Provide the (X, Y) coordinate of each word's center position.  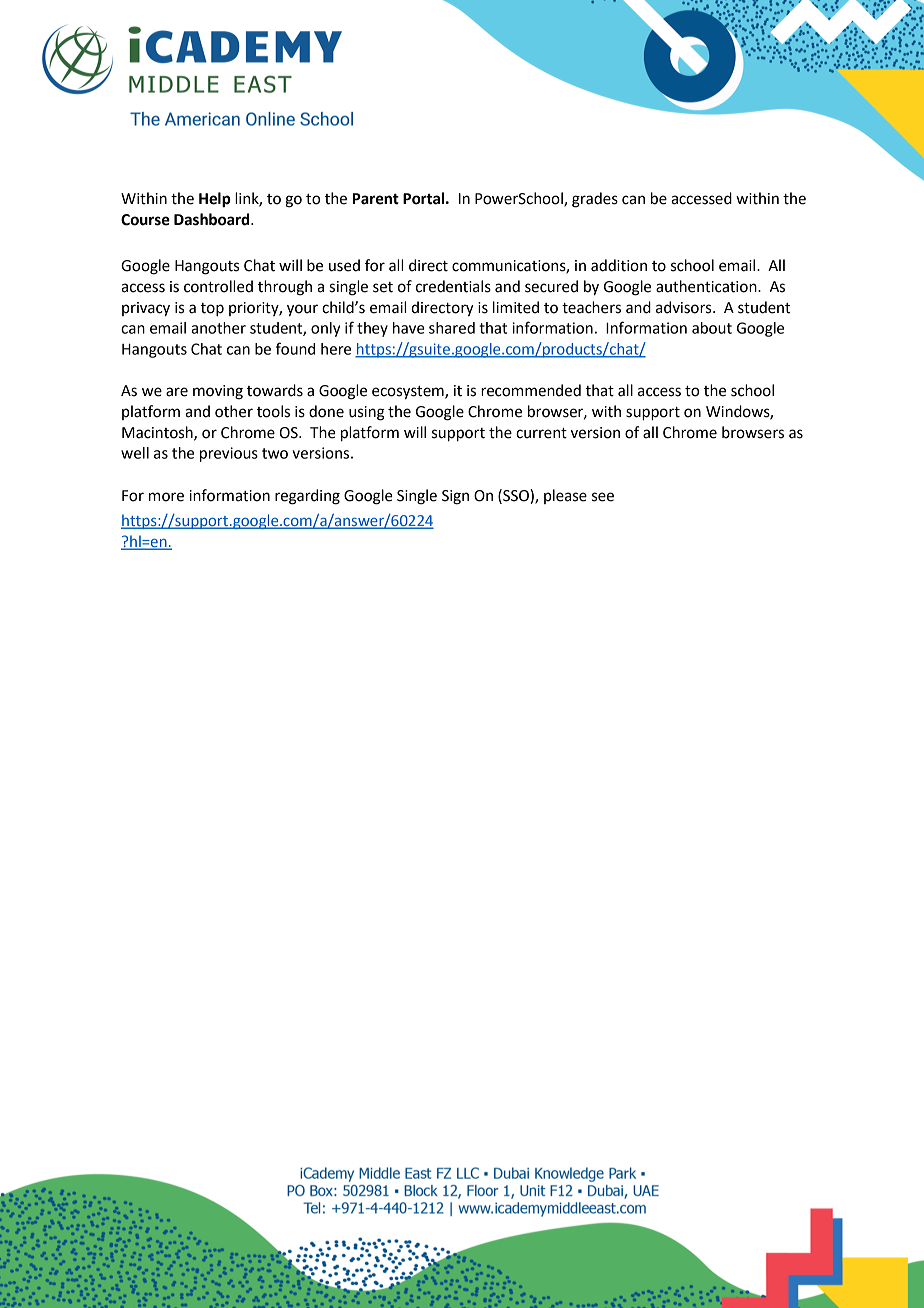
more (166, 497)
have (409, 328)
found (295, 348)
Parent (376, 199)
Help (215, 200)
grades (595, 200)
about (712, 328)
